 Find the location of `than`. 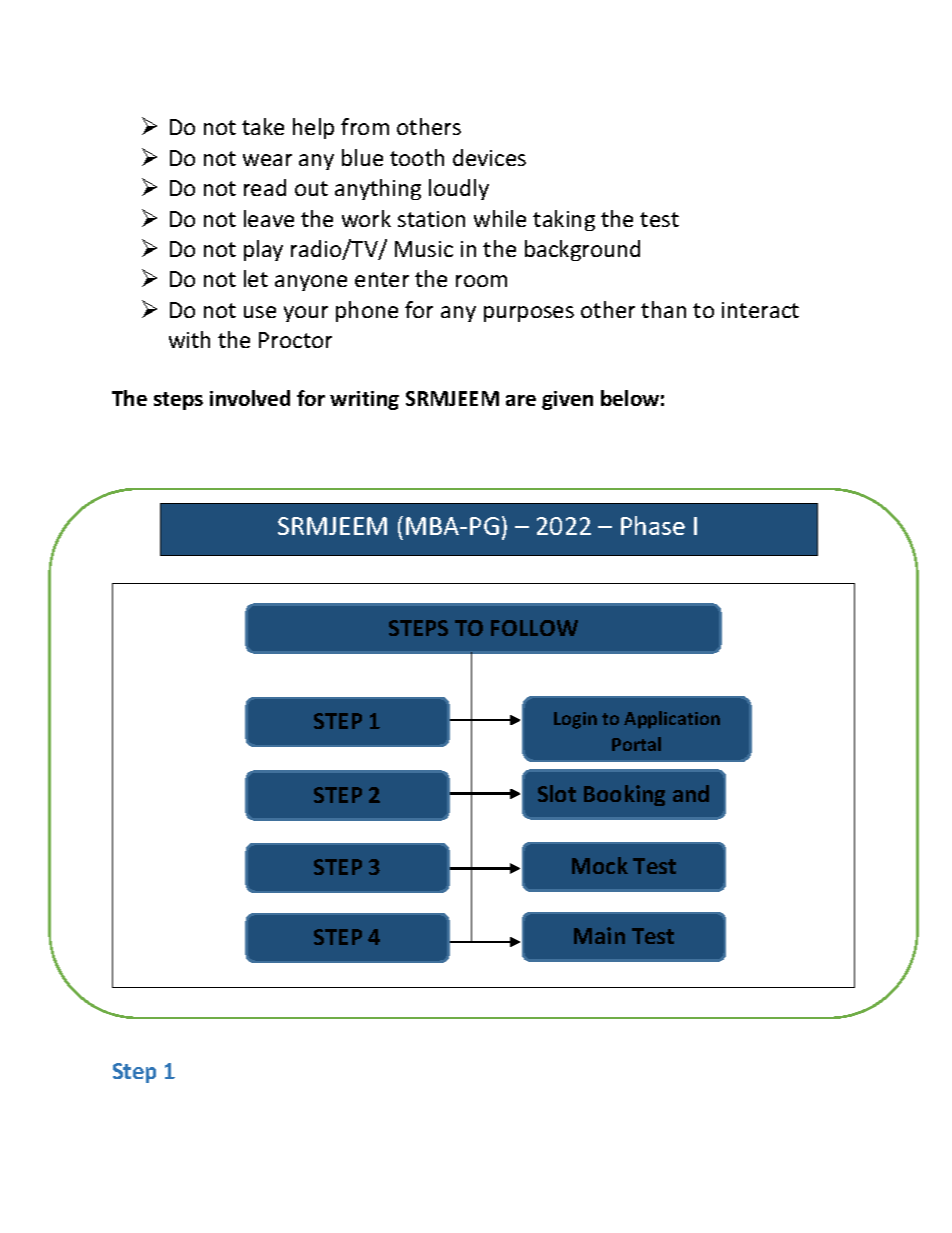

than is located at coordinates (663, 309).
